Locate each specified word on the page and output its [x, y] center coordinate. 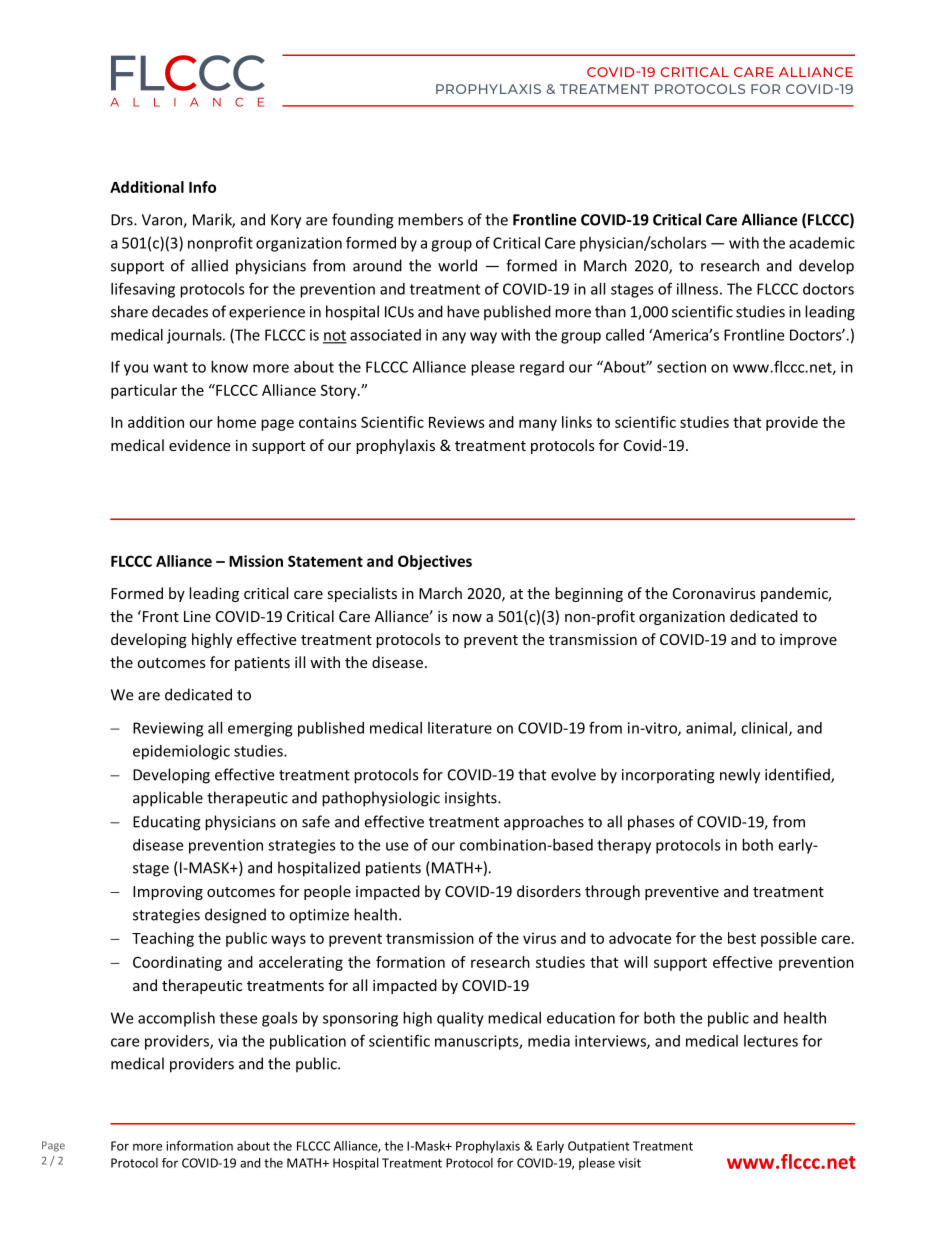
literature [460, 728]
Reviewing [168, 729]
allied [209, 265]
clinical [764, 728]
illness [697, 289]
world [457, 265]
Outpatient [599, 1147]
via [227, 1041]
